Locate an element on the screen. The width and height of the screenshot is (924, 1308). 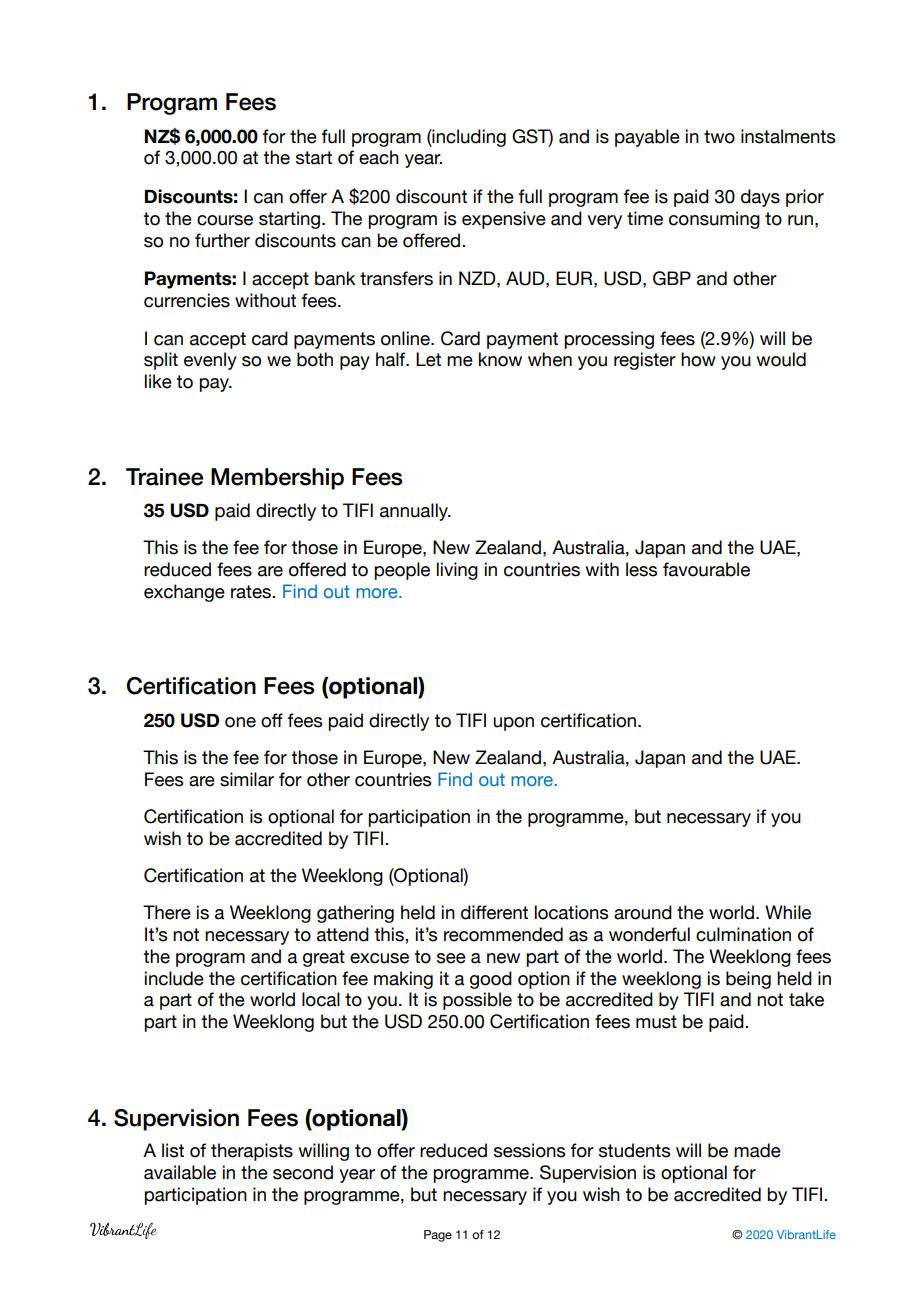
therapists is located at coordinates (252, 1152).
